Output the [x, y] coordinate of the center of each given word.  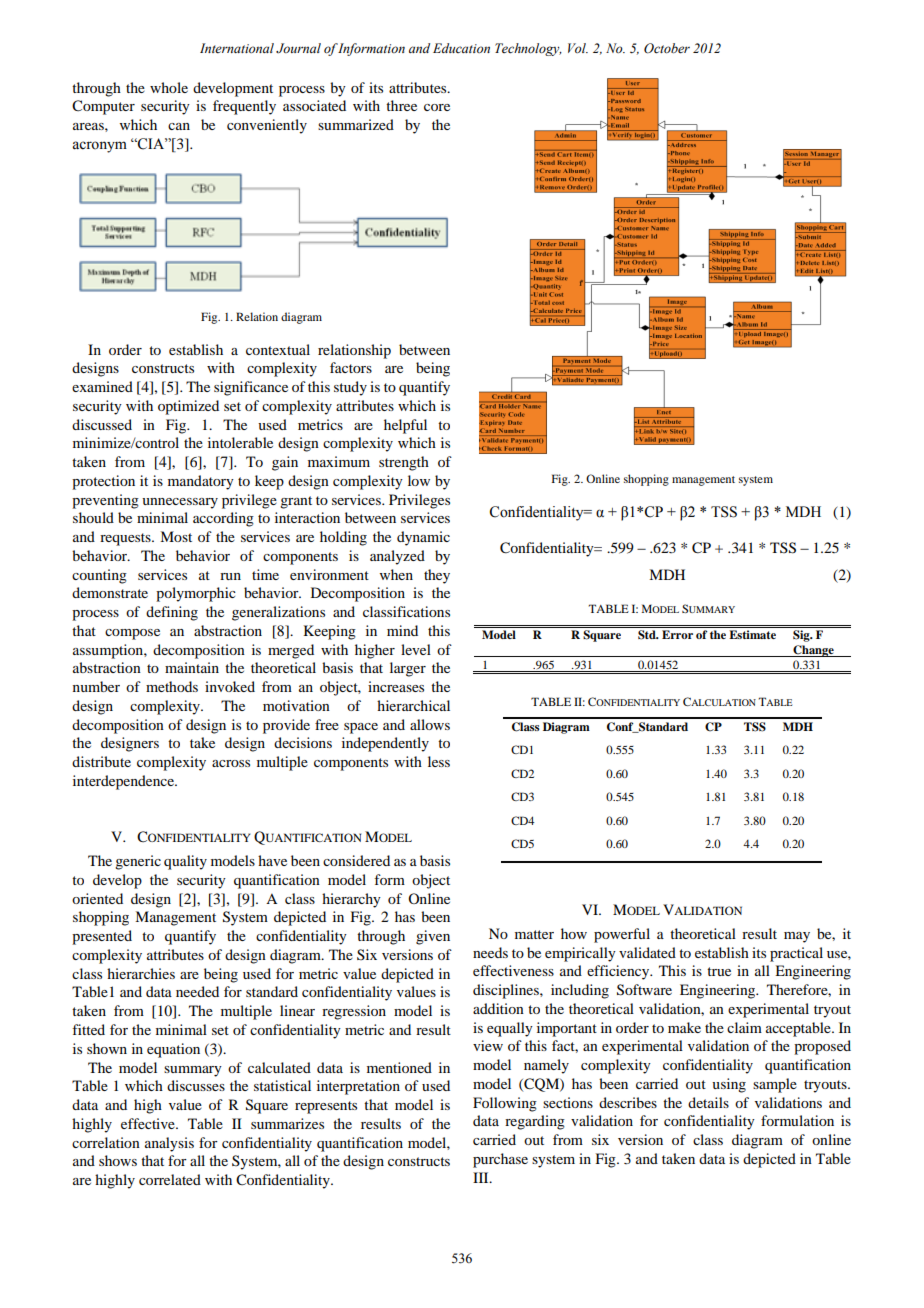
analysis [169, 1144]
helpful [405, 426]
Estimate [752, 634]
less [439, 761]
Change [813, 651]
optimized [188, 407]
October [667, 48]
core [437, 107]
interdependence [124, 782]
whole [169, 87]
